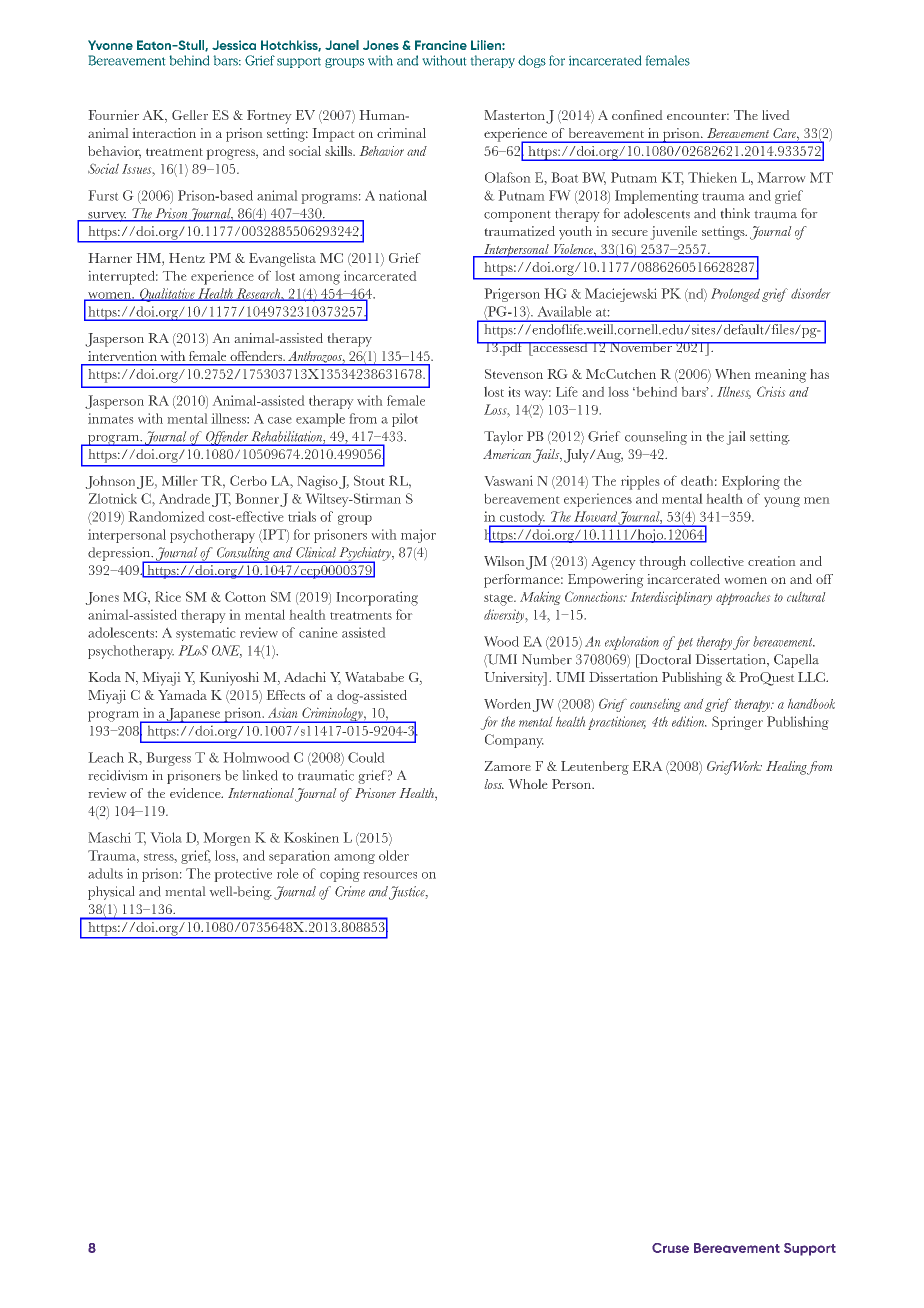  I want to click on Geller, so click(190, 115).
